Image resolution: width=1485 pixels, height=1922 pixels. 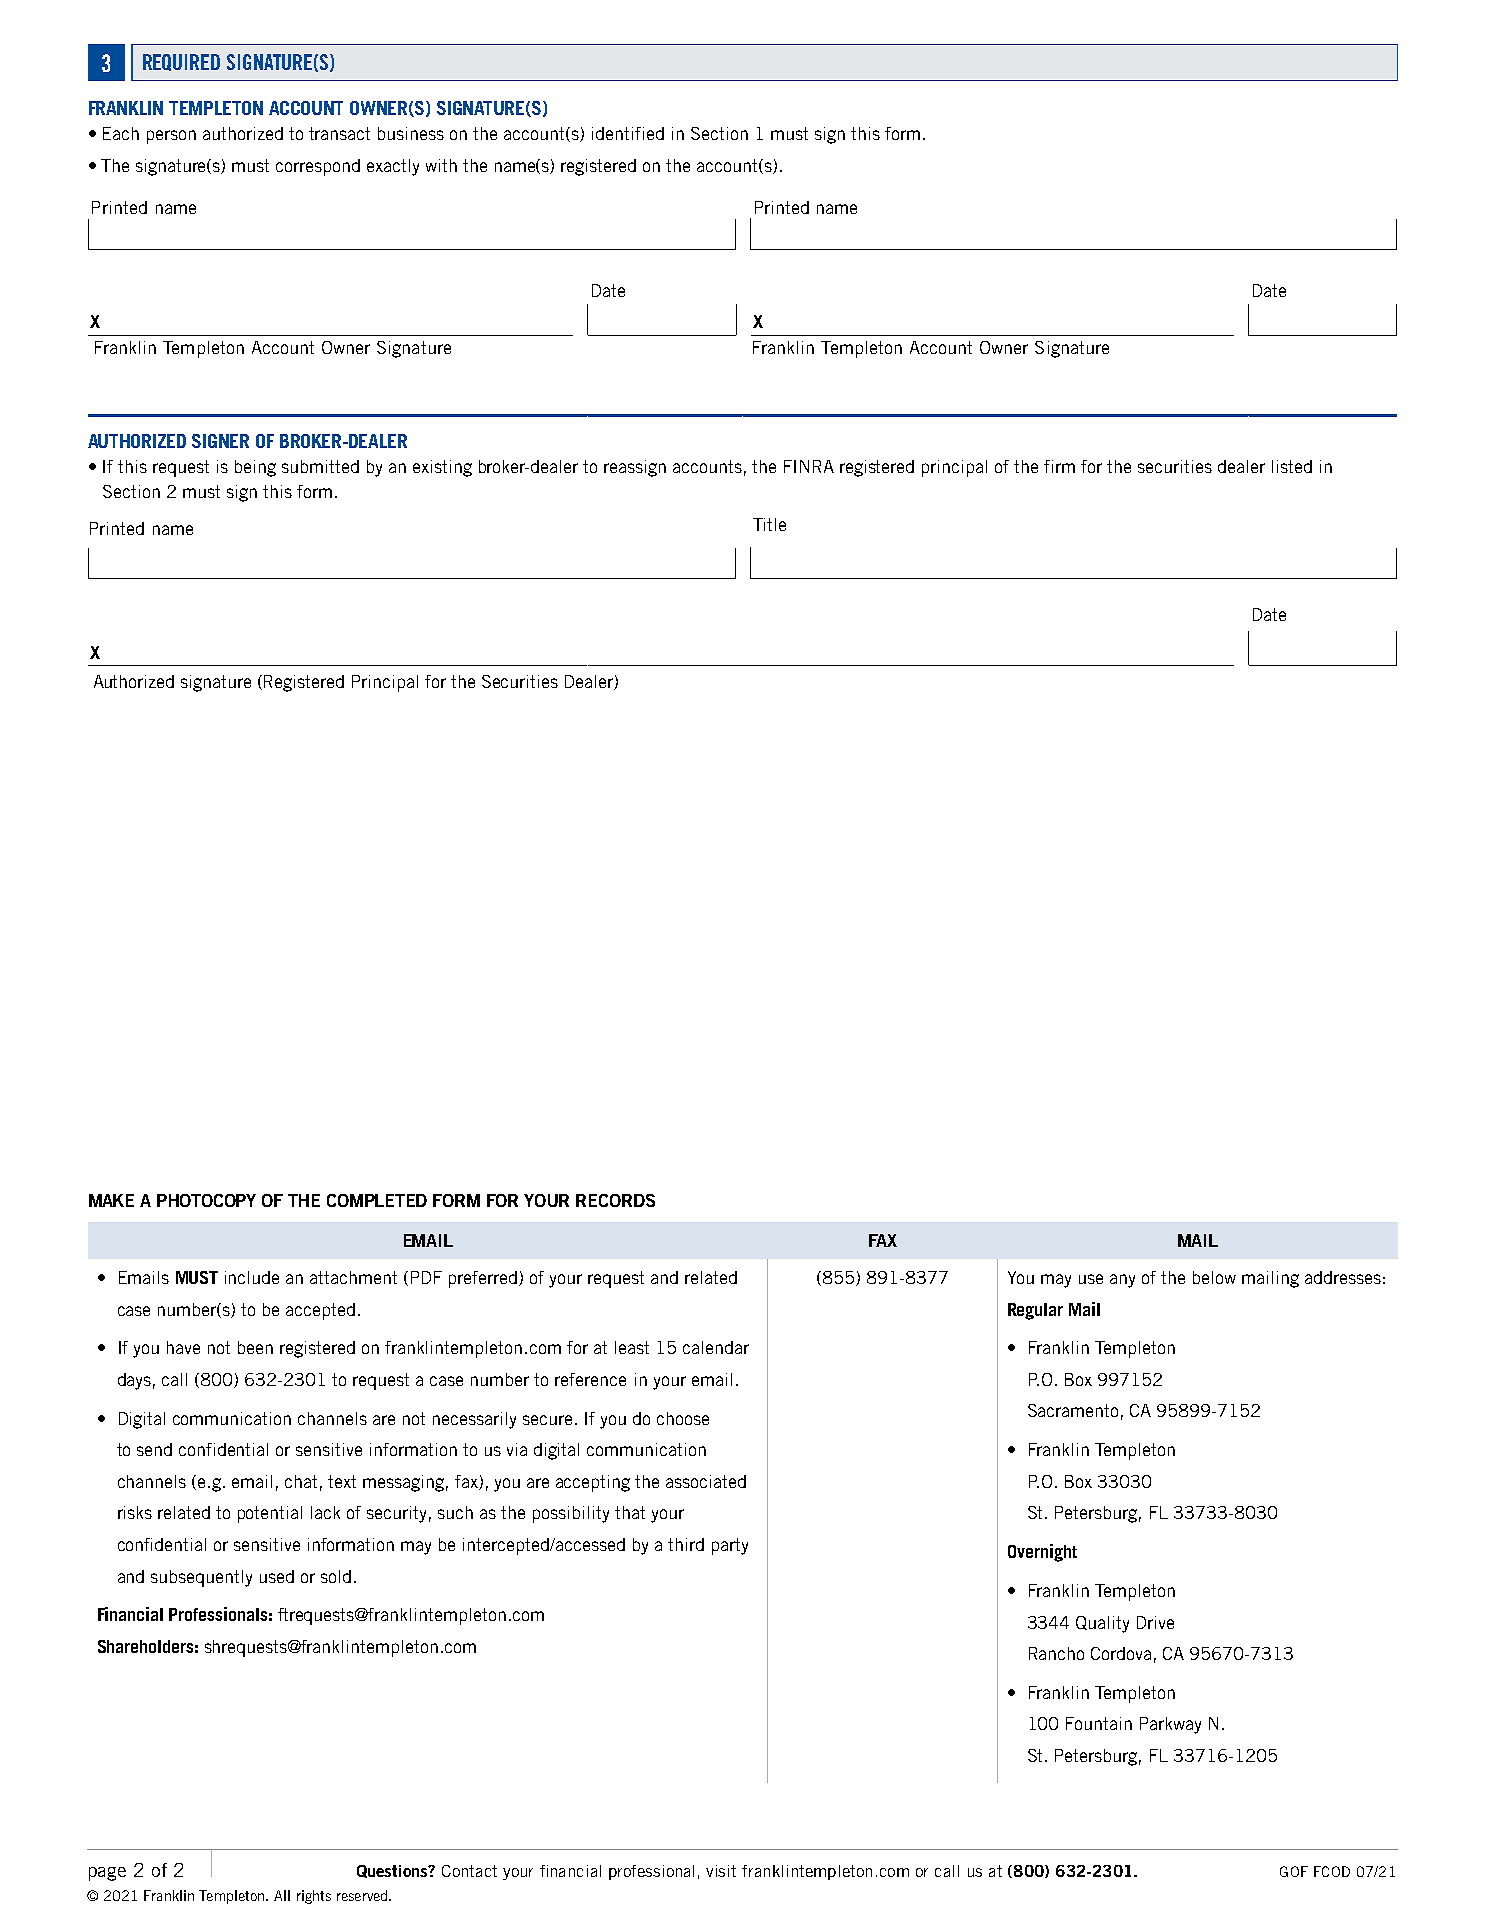 I want to click on listed, so click(x=1292, y=466).
